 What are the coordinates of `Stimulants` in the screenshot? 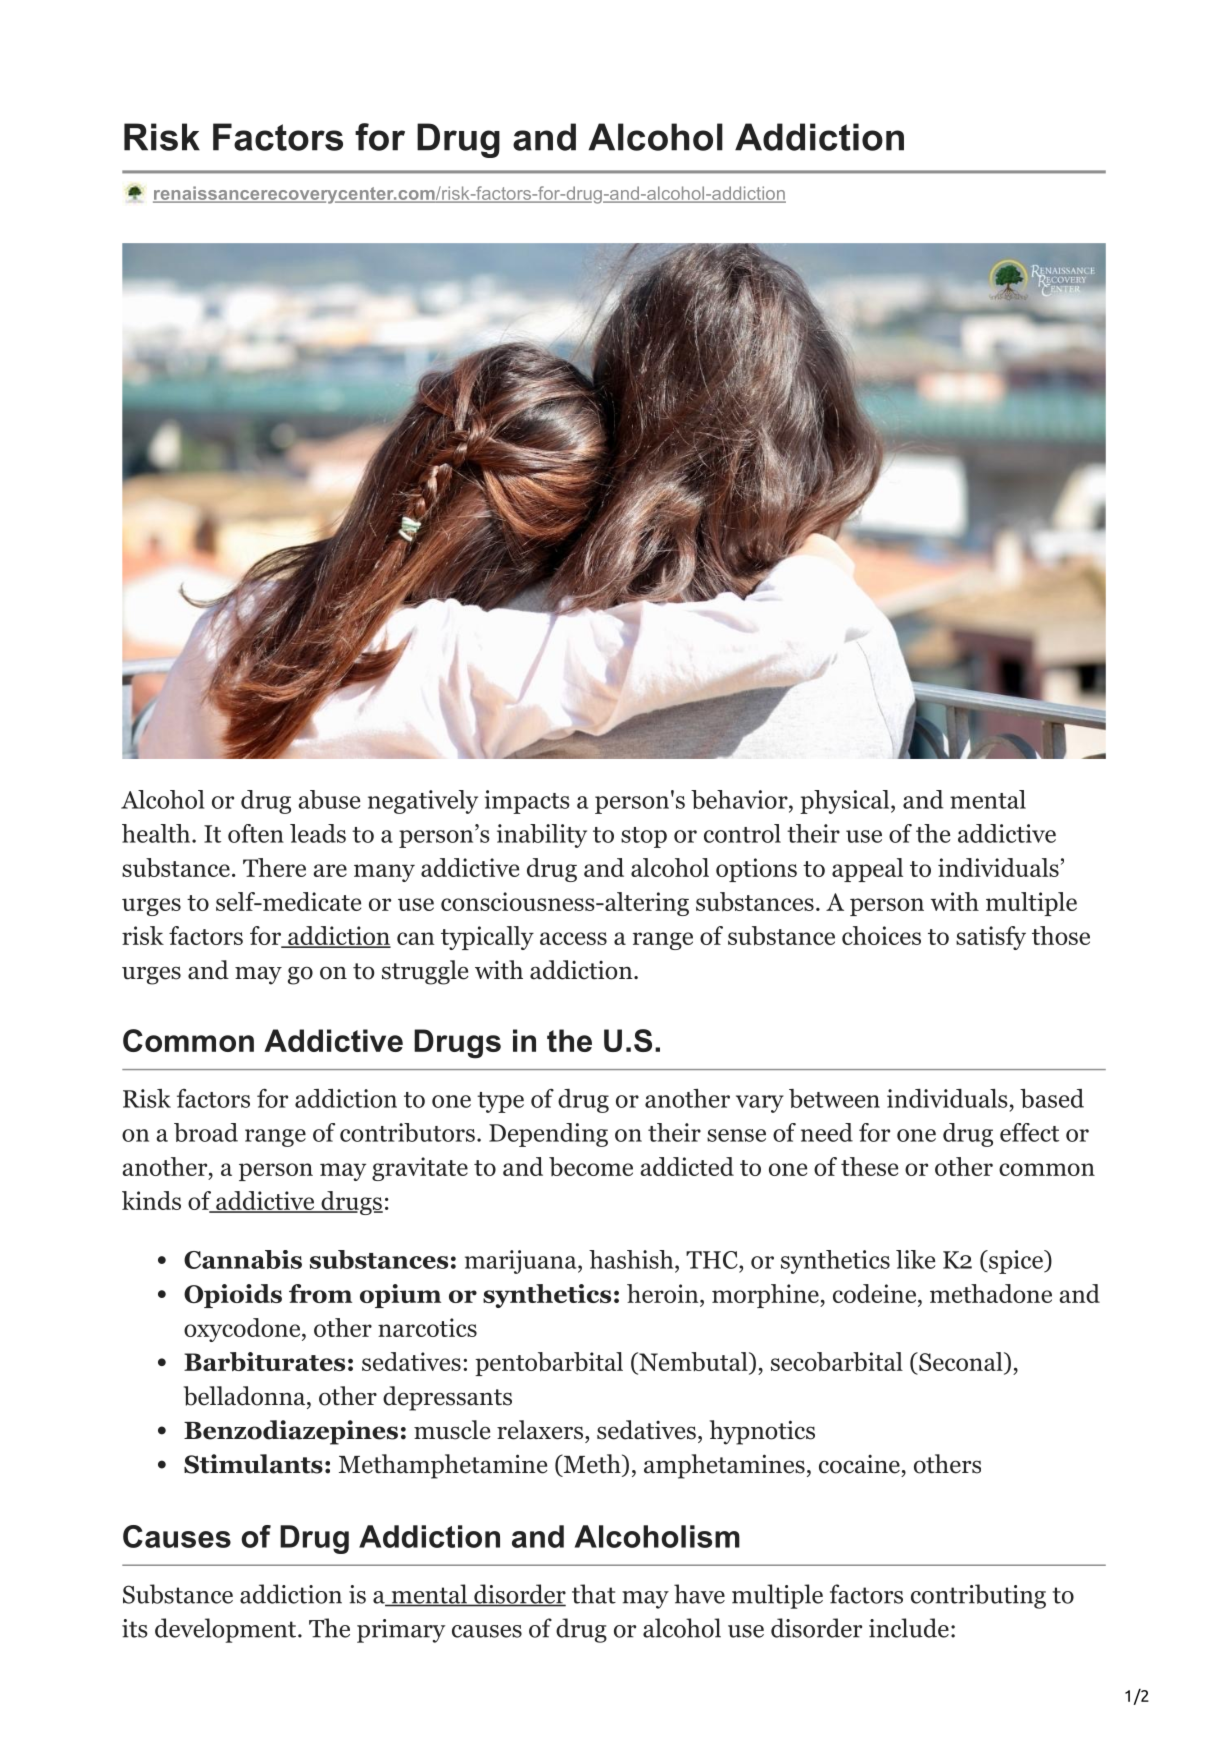 It's located at (253, 1464).
